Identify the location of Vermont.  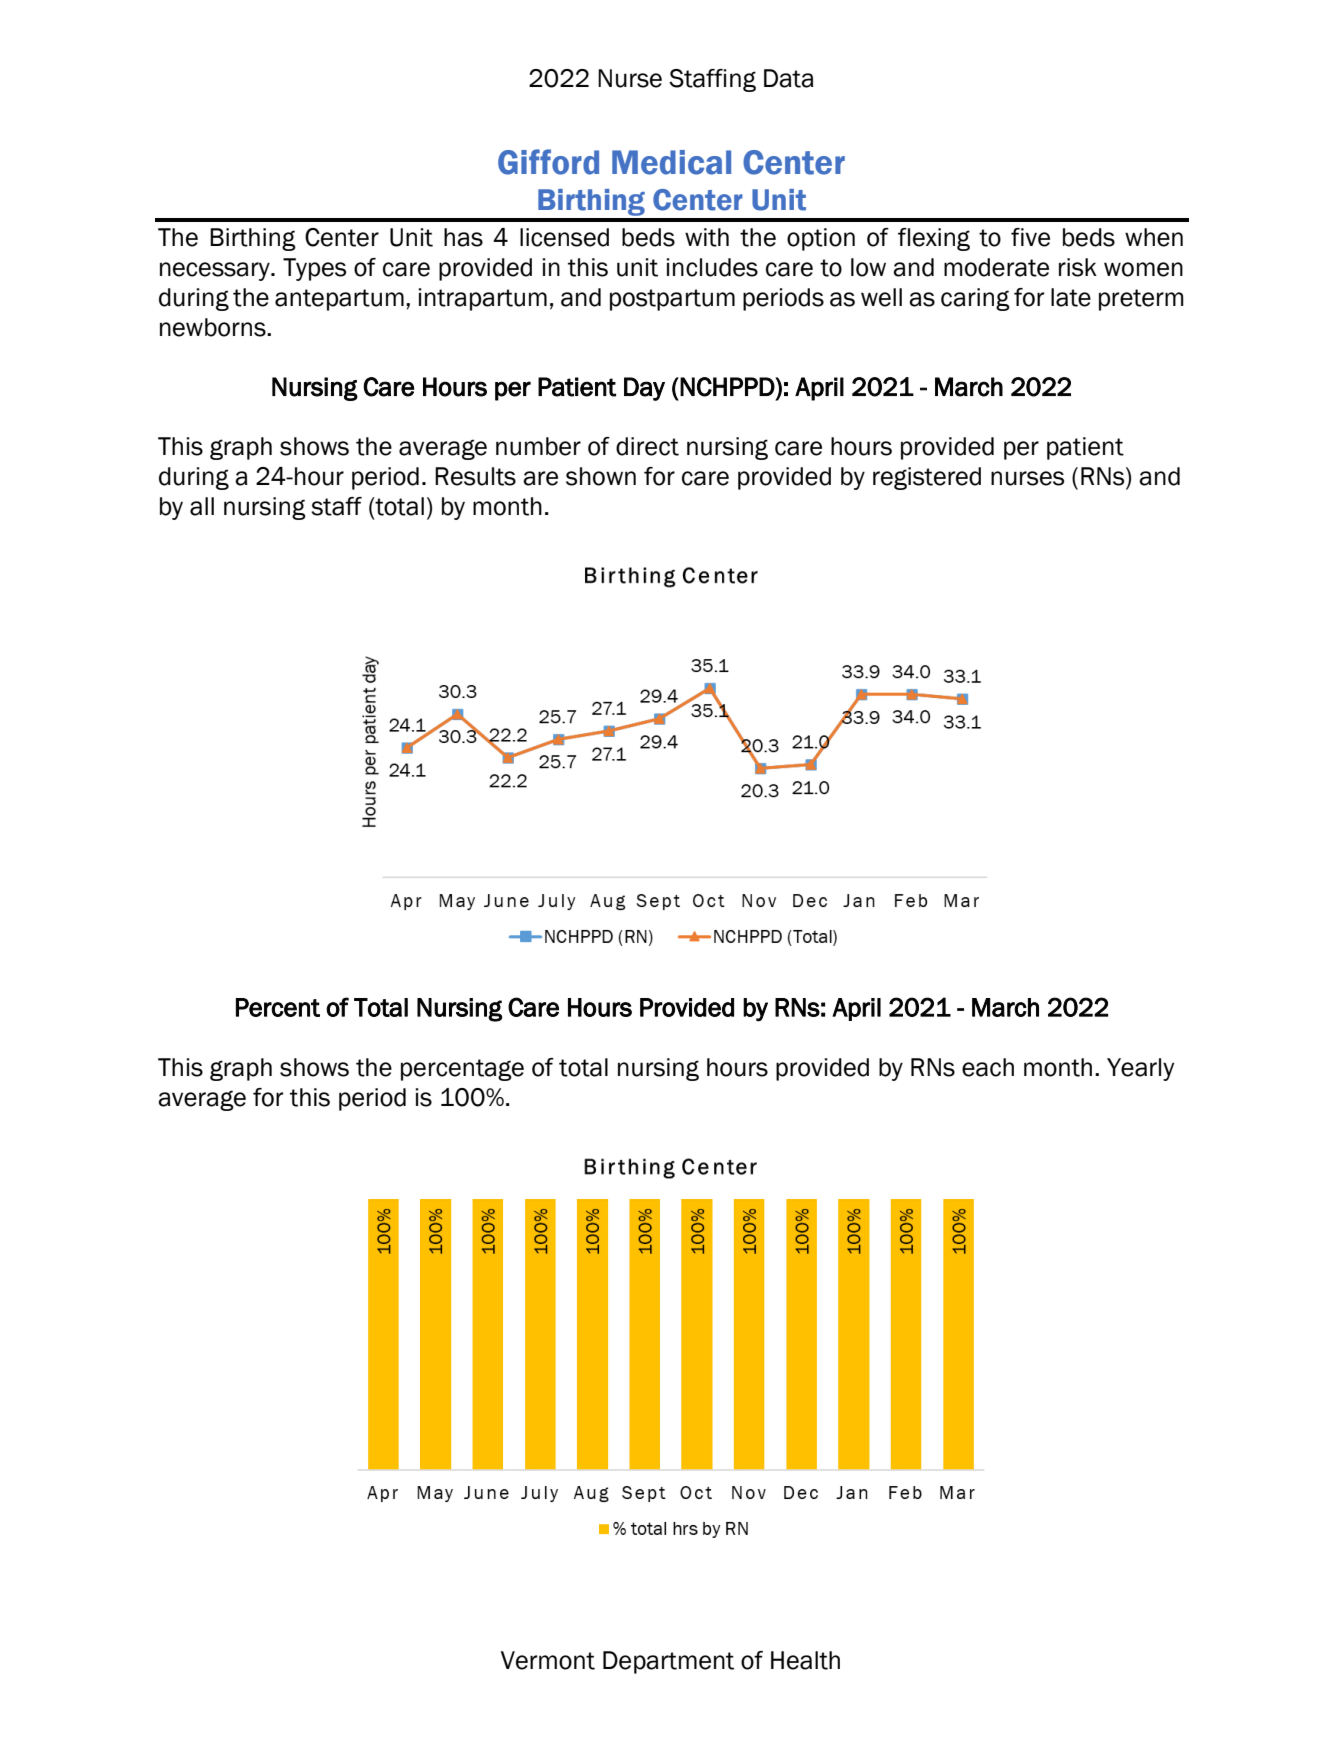
(548, 1660).
